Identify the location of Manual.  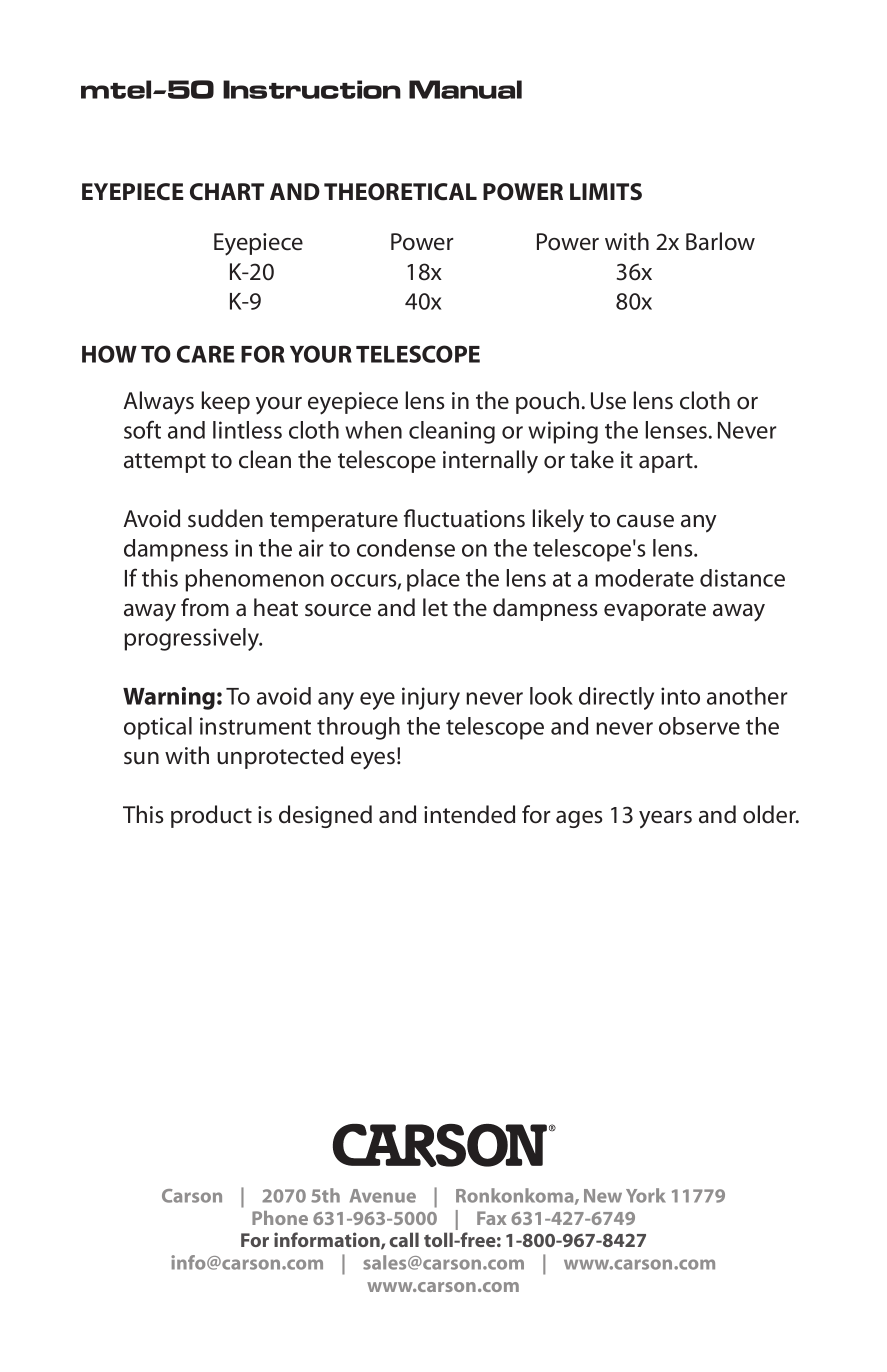
(465, 89).
